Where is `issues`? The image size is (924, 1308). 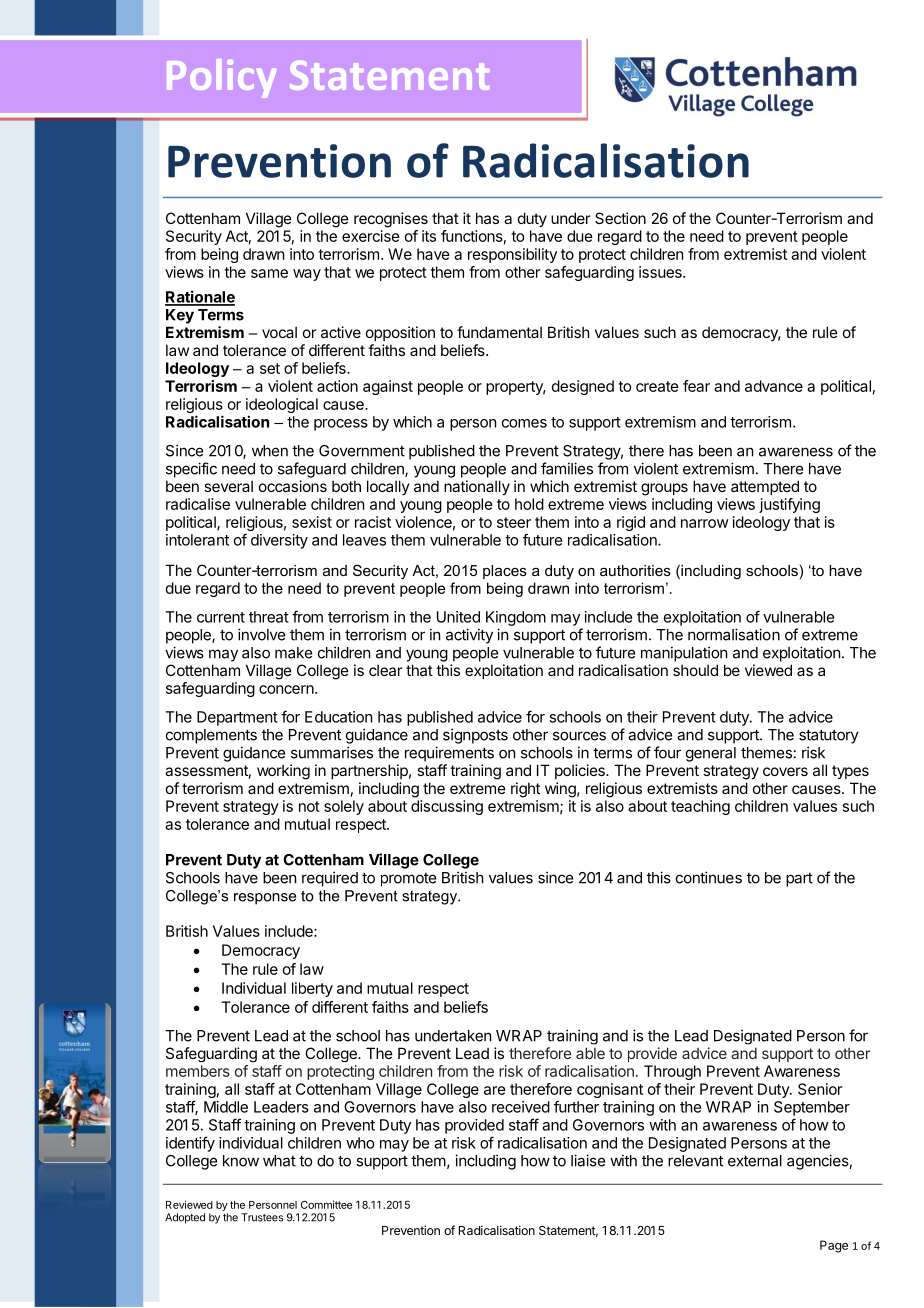 issues is located at coordinates (661, 272).
